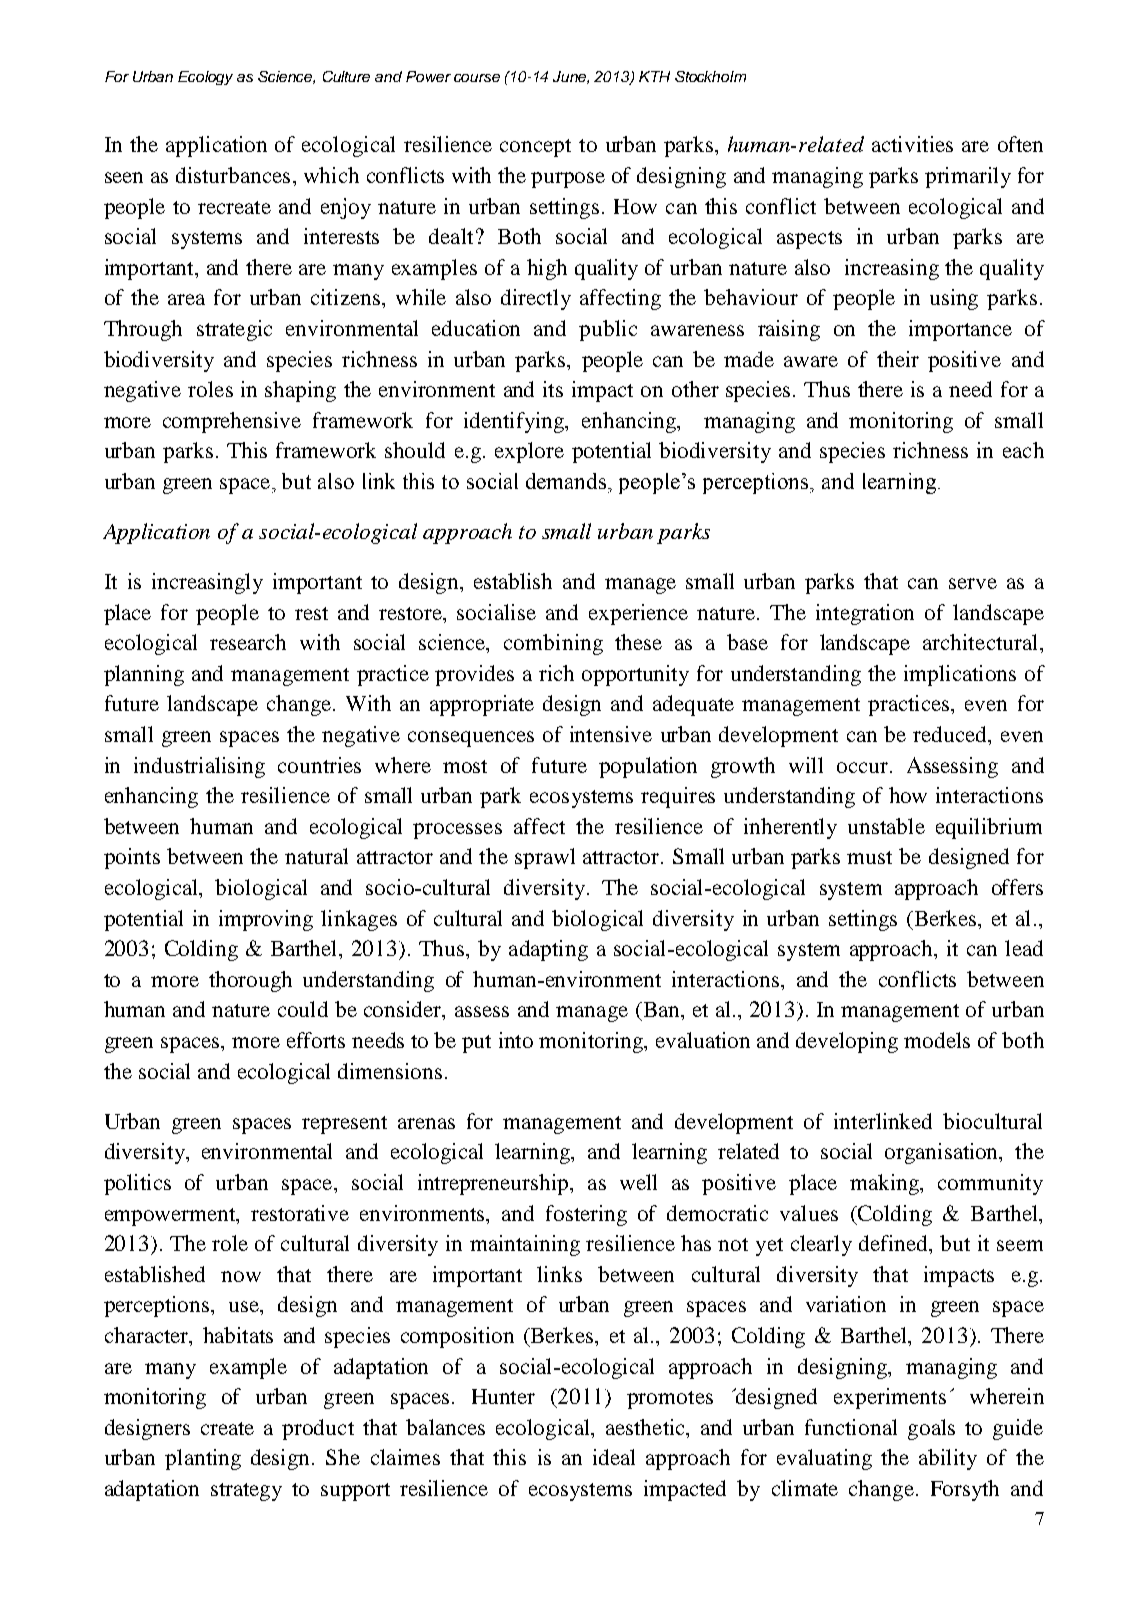 The height and width of the image is (1624, 1148). What do you see at coordinates (203, 1459) in the image?
I see `planting` at bounding box center [203, 1459].
